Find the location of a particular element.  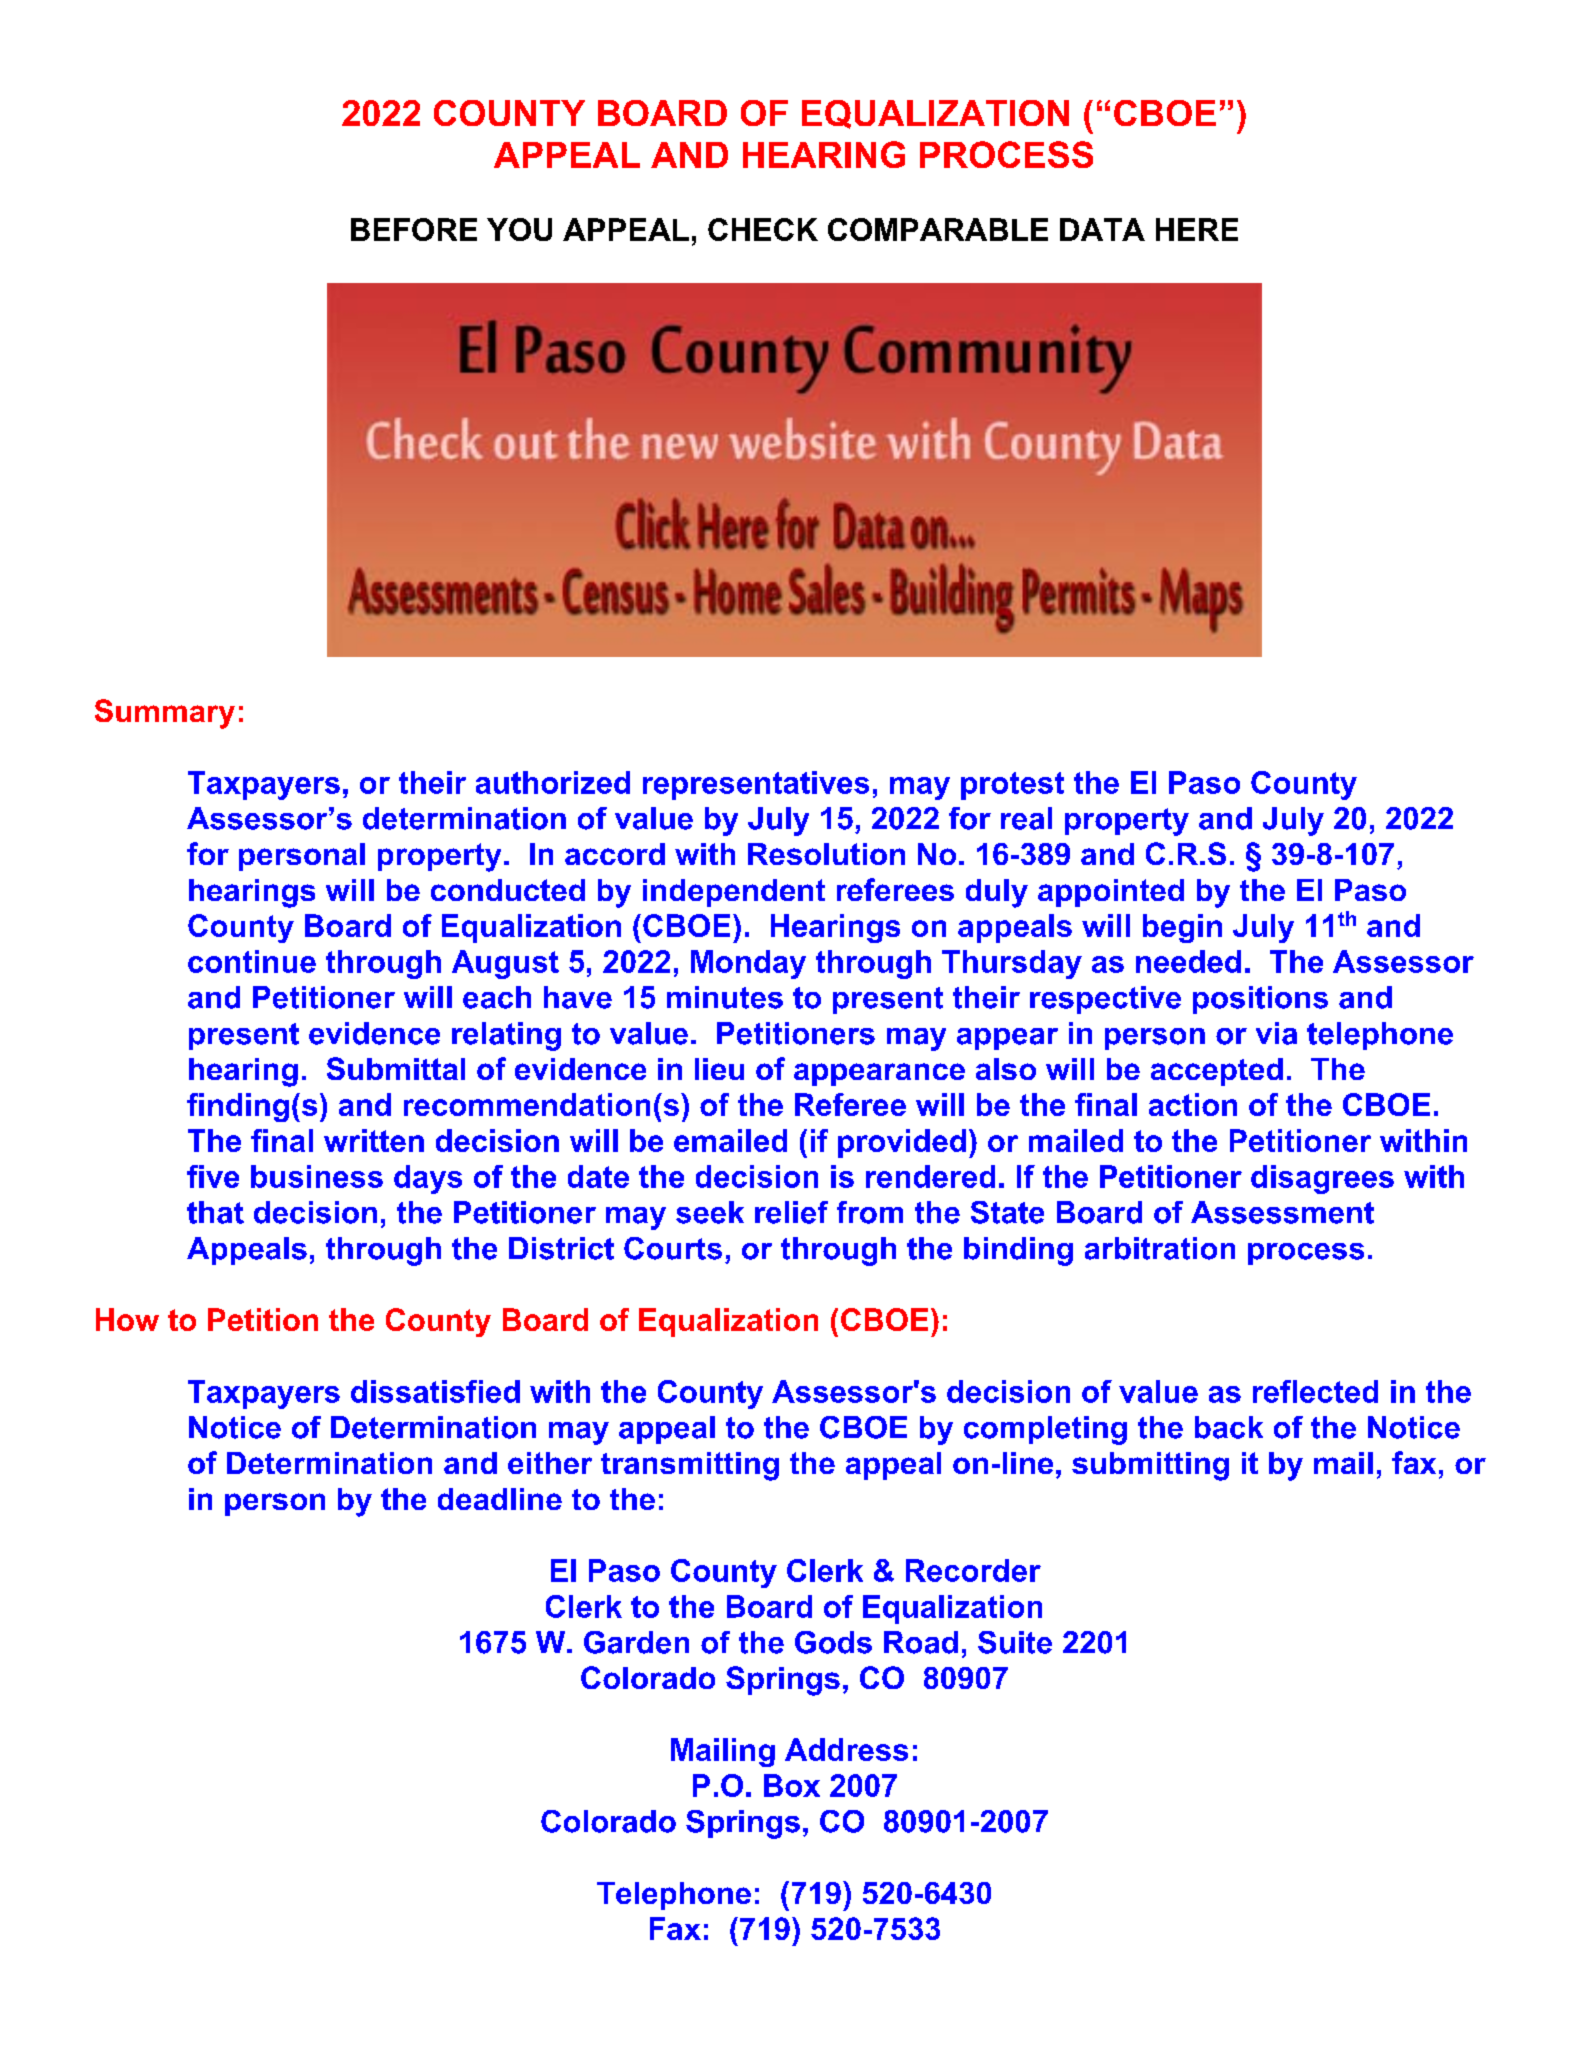

Box is located at coordinates (792, 1785).
